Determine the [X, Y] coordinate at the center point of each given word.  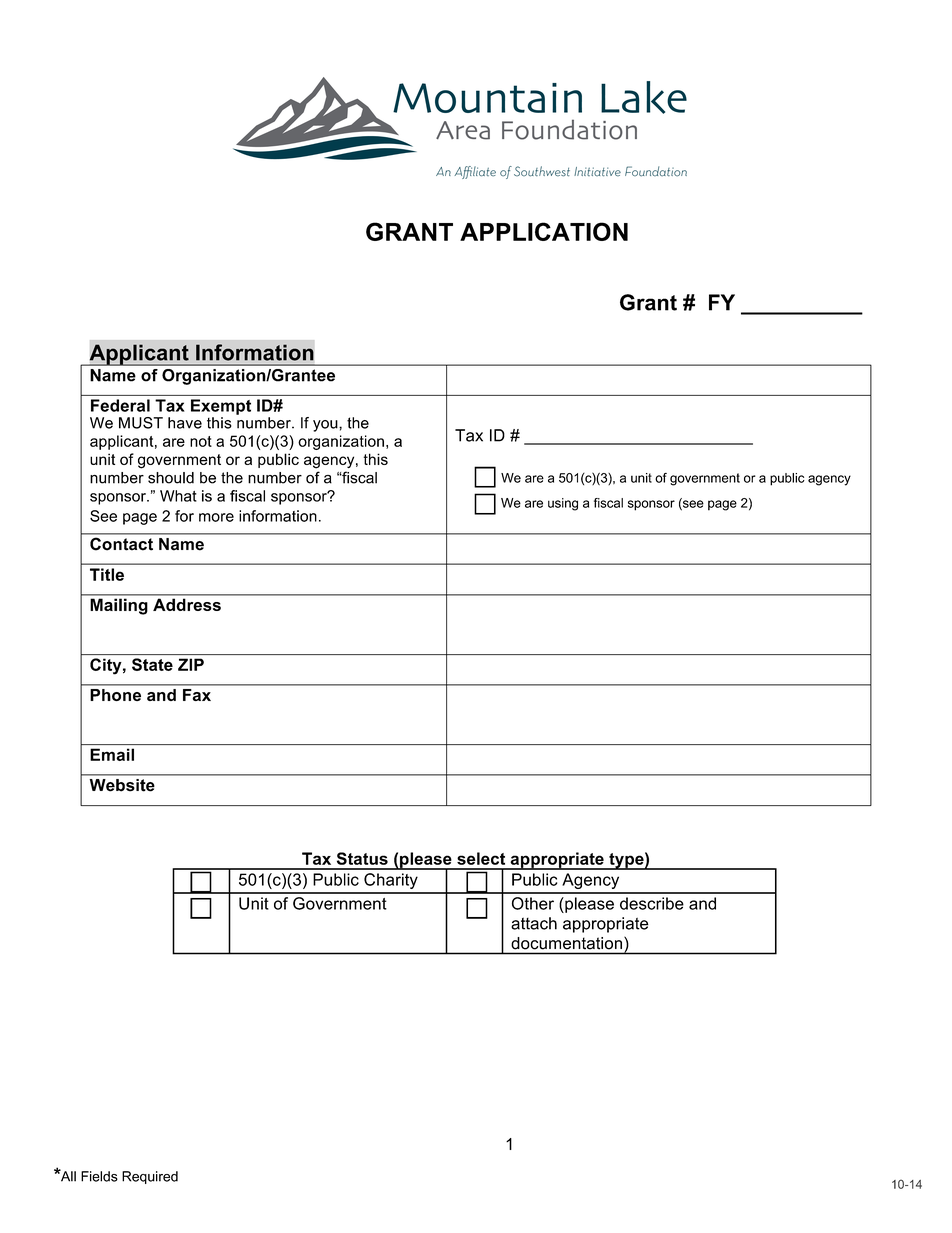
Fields [99, 1176]
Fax [197, 695]
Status [362, 858]
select [481, 858]
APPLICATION [544, 231]
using [563, 504]
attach [534, 923]
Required [150, 1177]
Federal [120, 405]
